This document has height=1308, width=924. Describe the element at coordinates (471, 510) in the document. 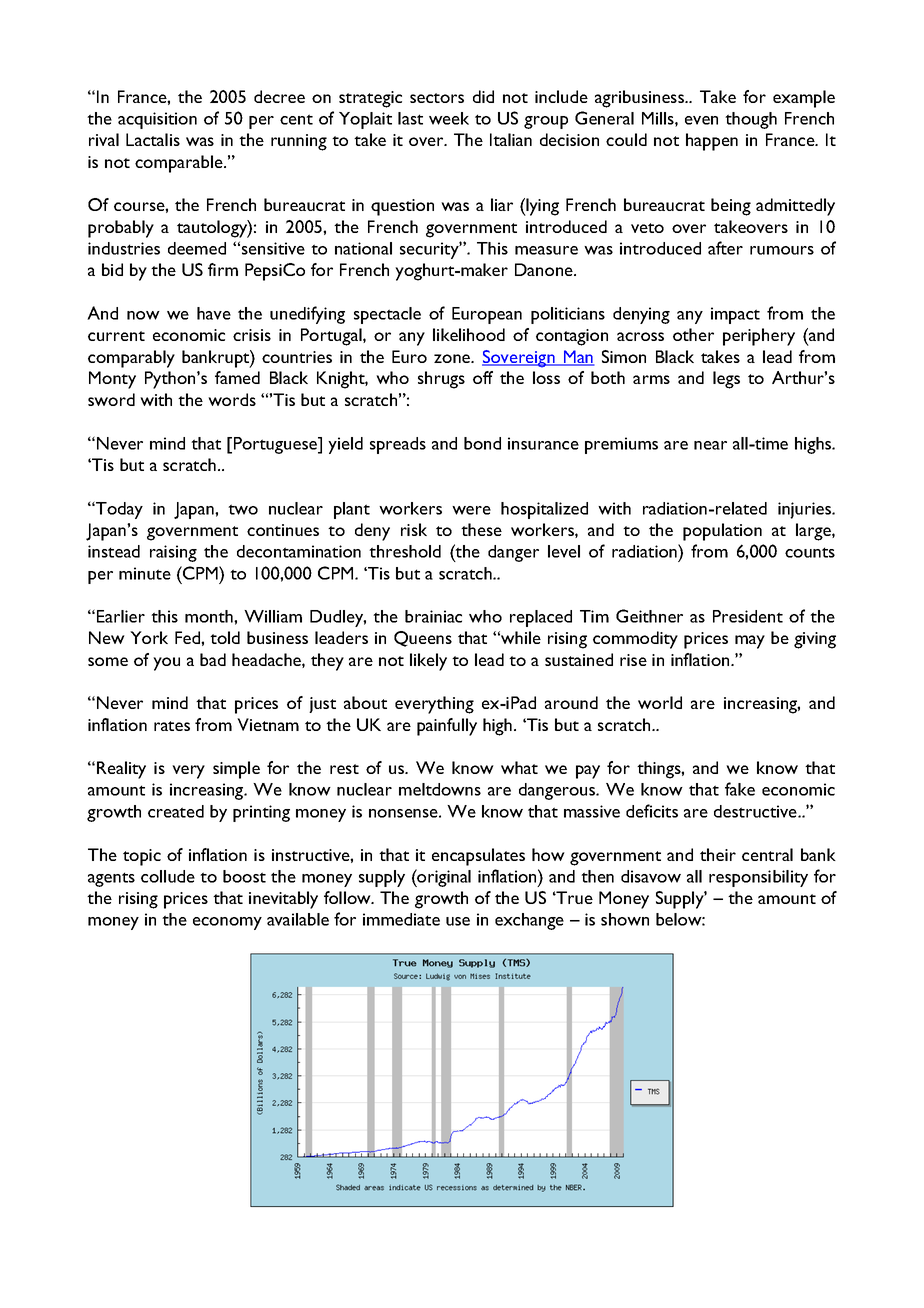

I see `were` at that location.
